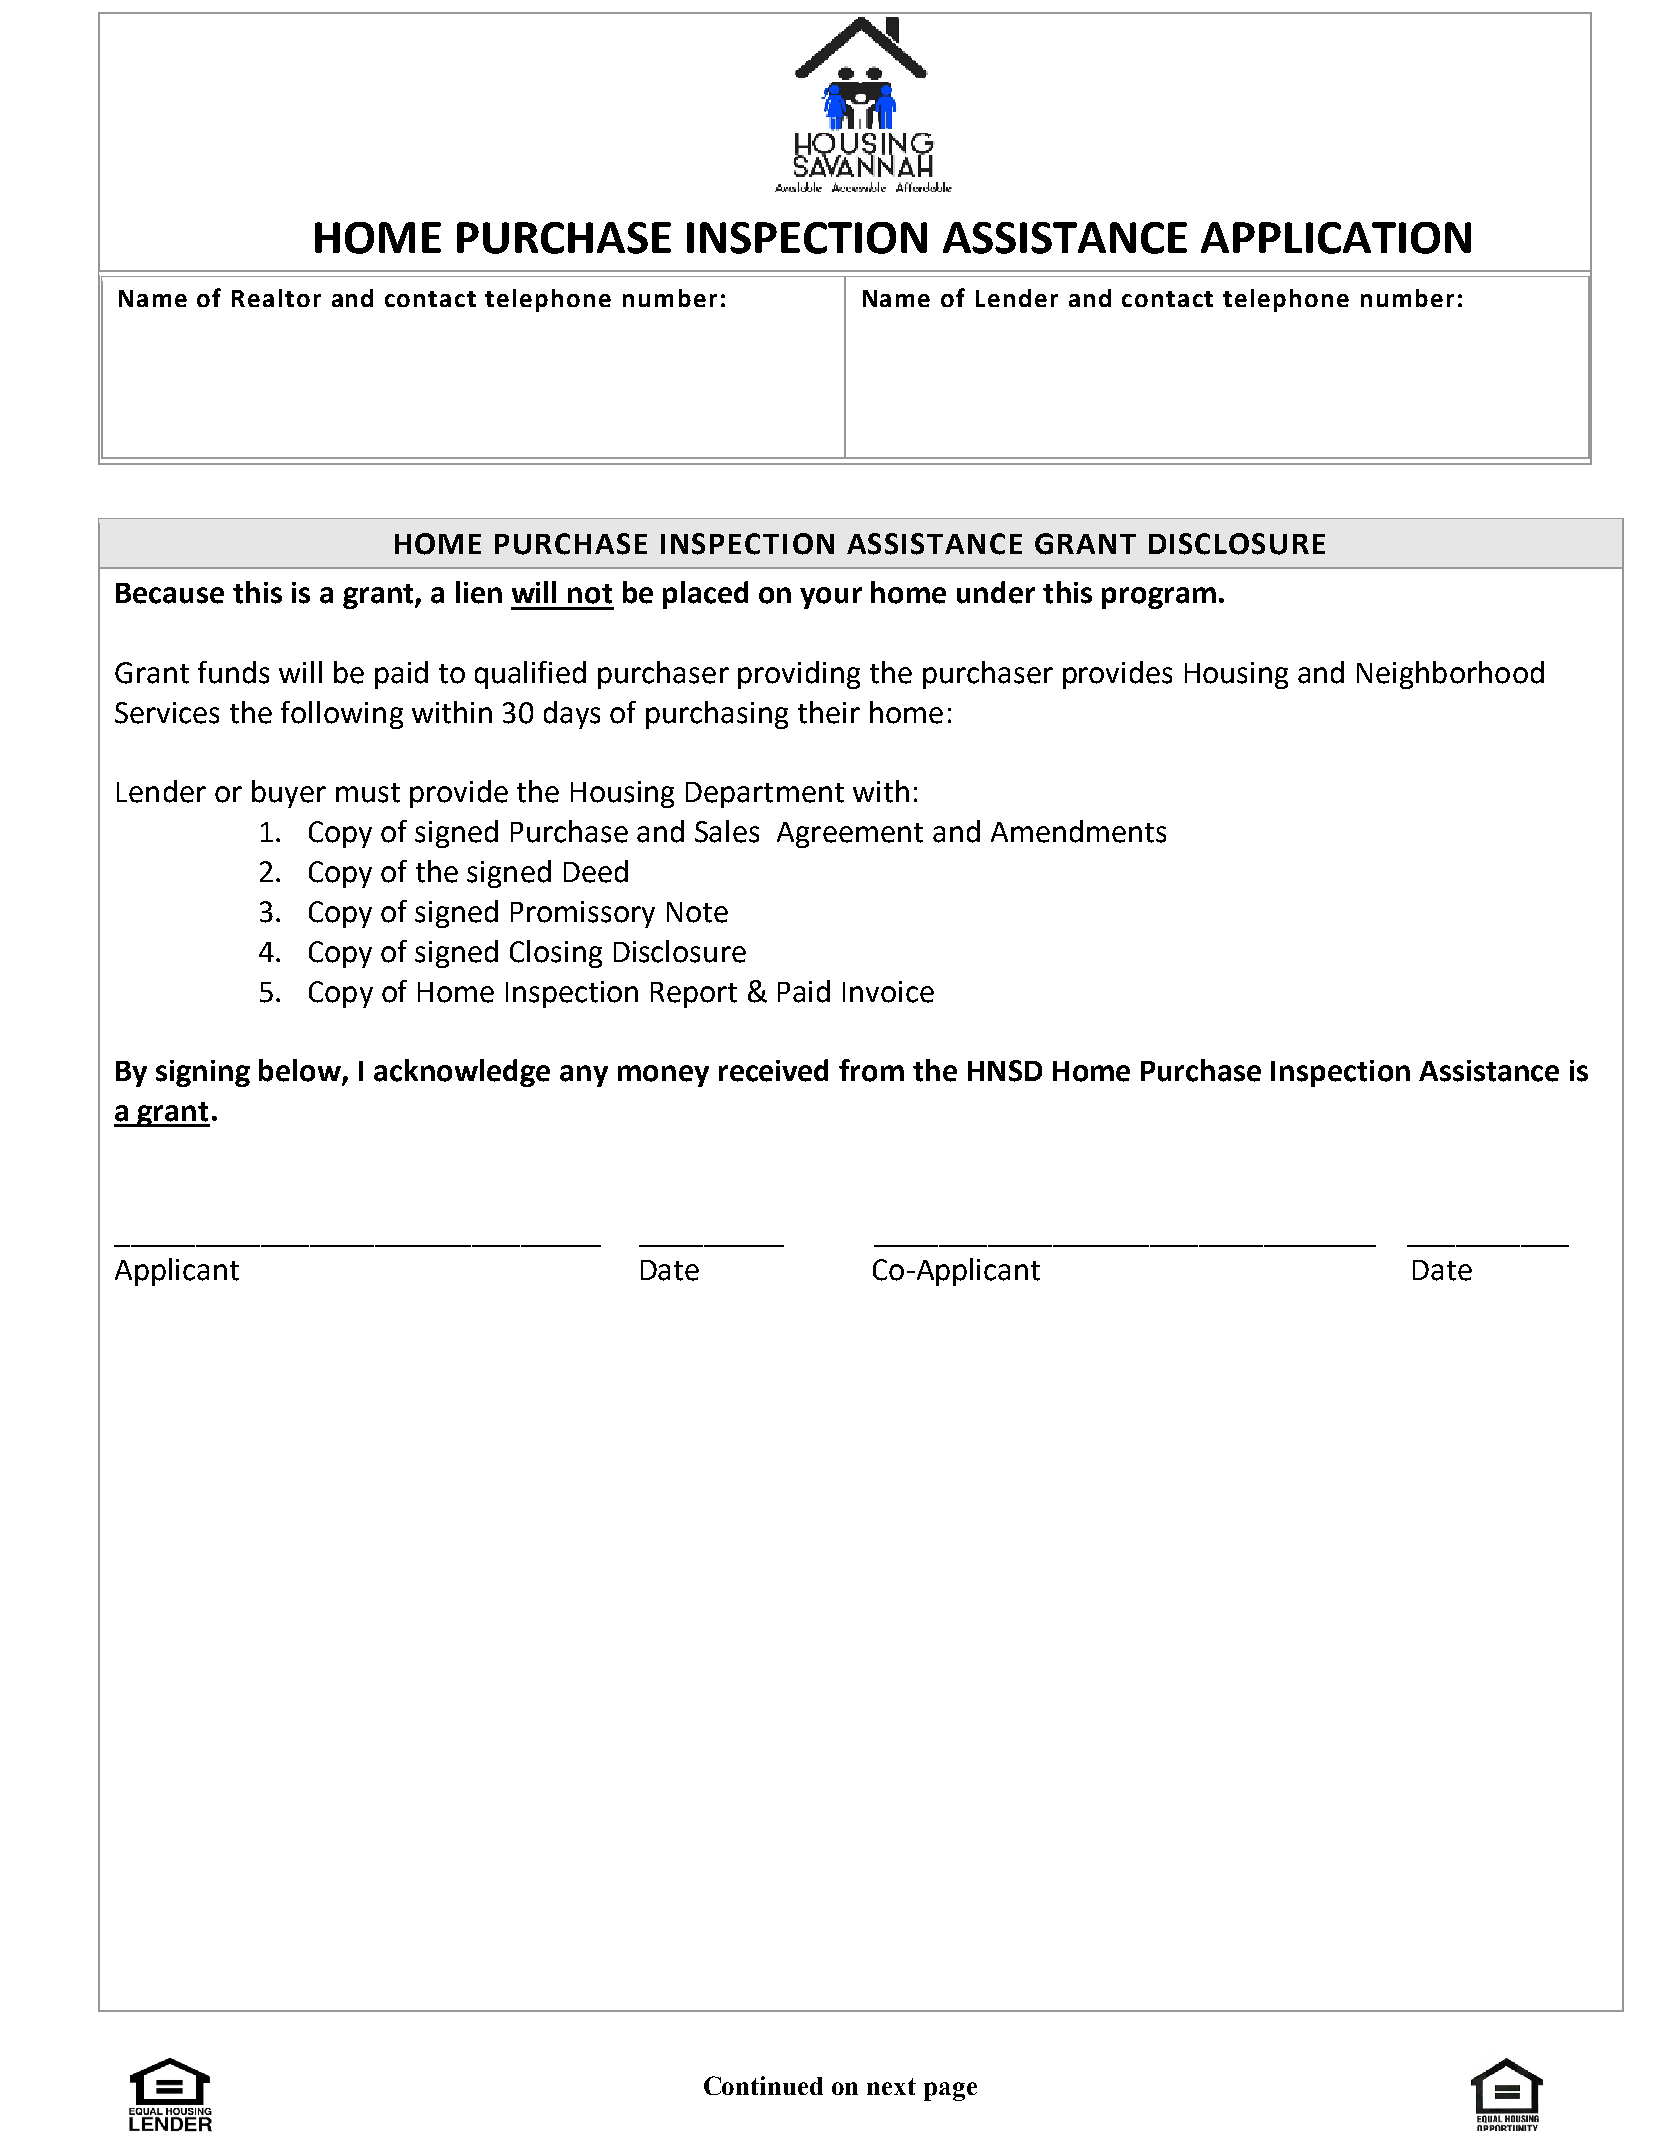 This screenshot has height=2153, width=1664. What do you see at coordinates (831, 598) in the screenshot?
I see `your` at bounding box center [831, 598].
